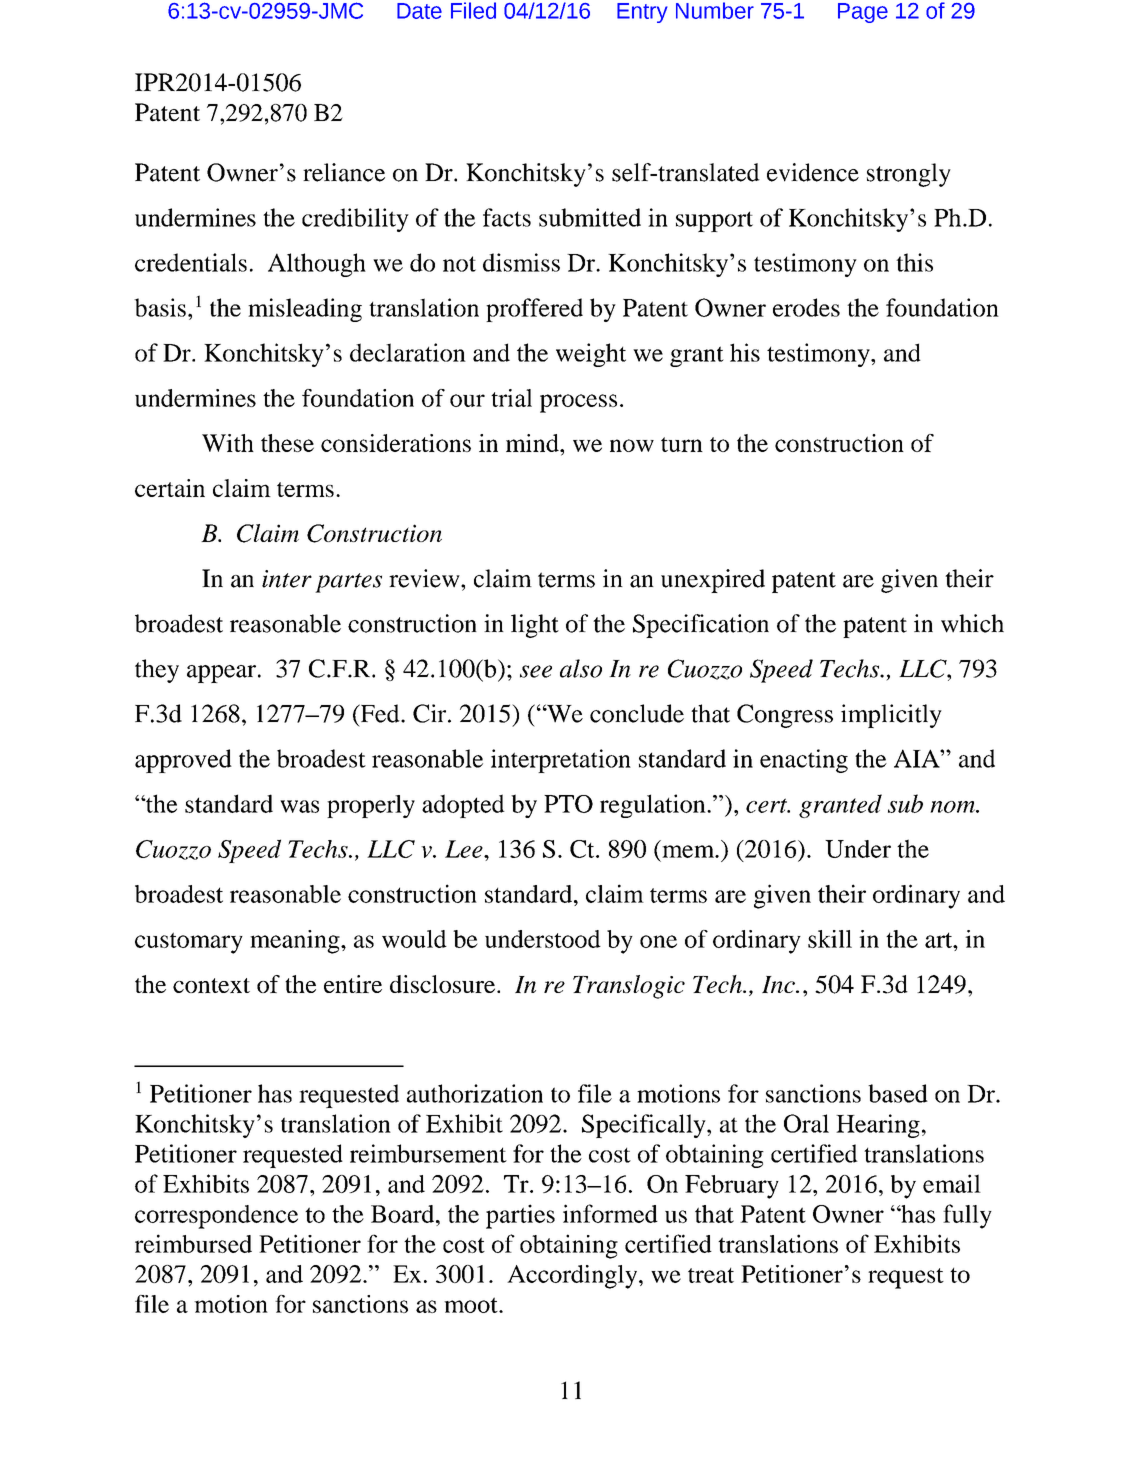 This screenshot has height=1479, width=1143. I want to click on reimbursed, so click(193, 1243).
